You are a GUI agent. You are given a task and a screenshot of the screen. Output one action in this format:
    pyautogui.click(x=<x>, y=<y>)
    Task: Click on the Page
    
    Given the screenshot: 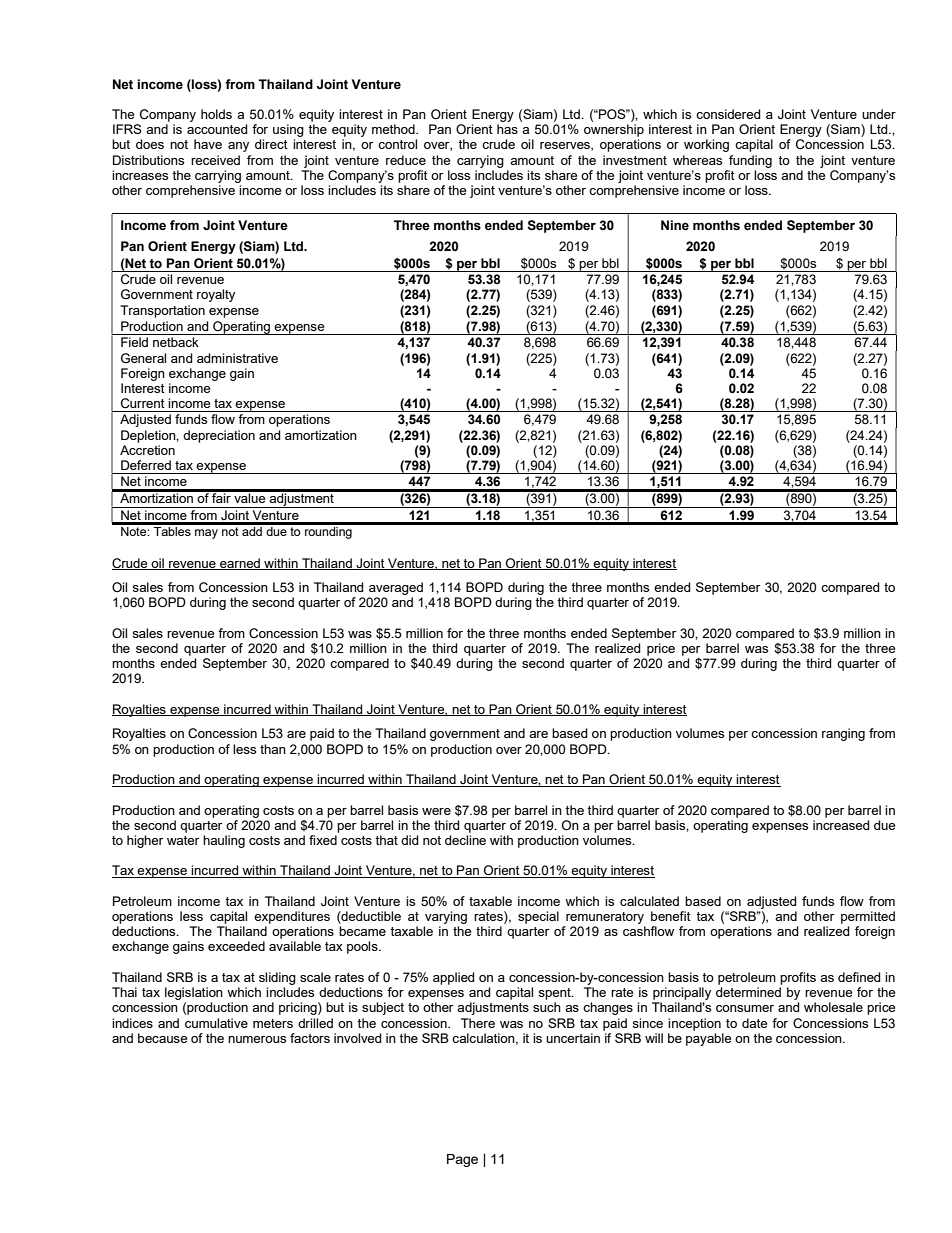 What is the action you would take?
    pyautogui.click(x=462, y=1160)
